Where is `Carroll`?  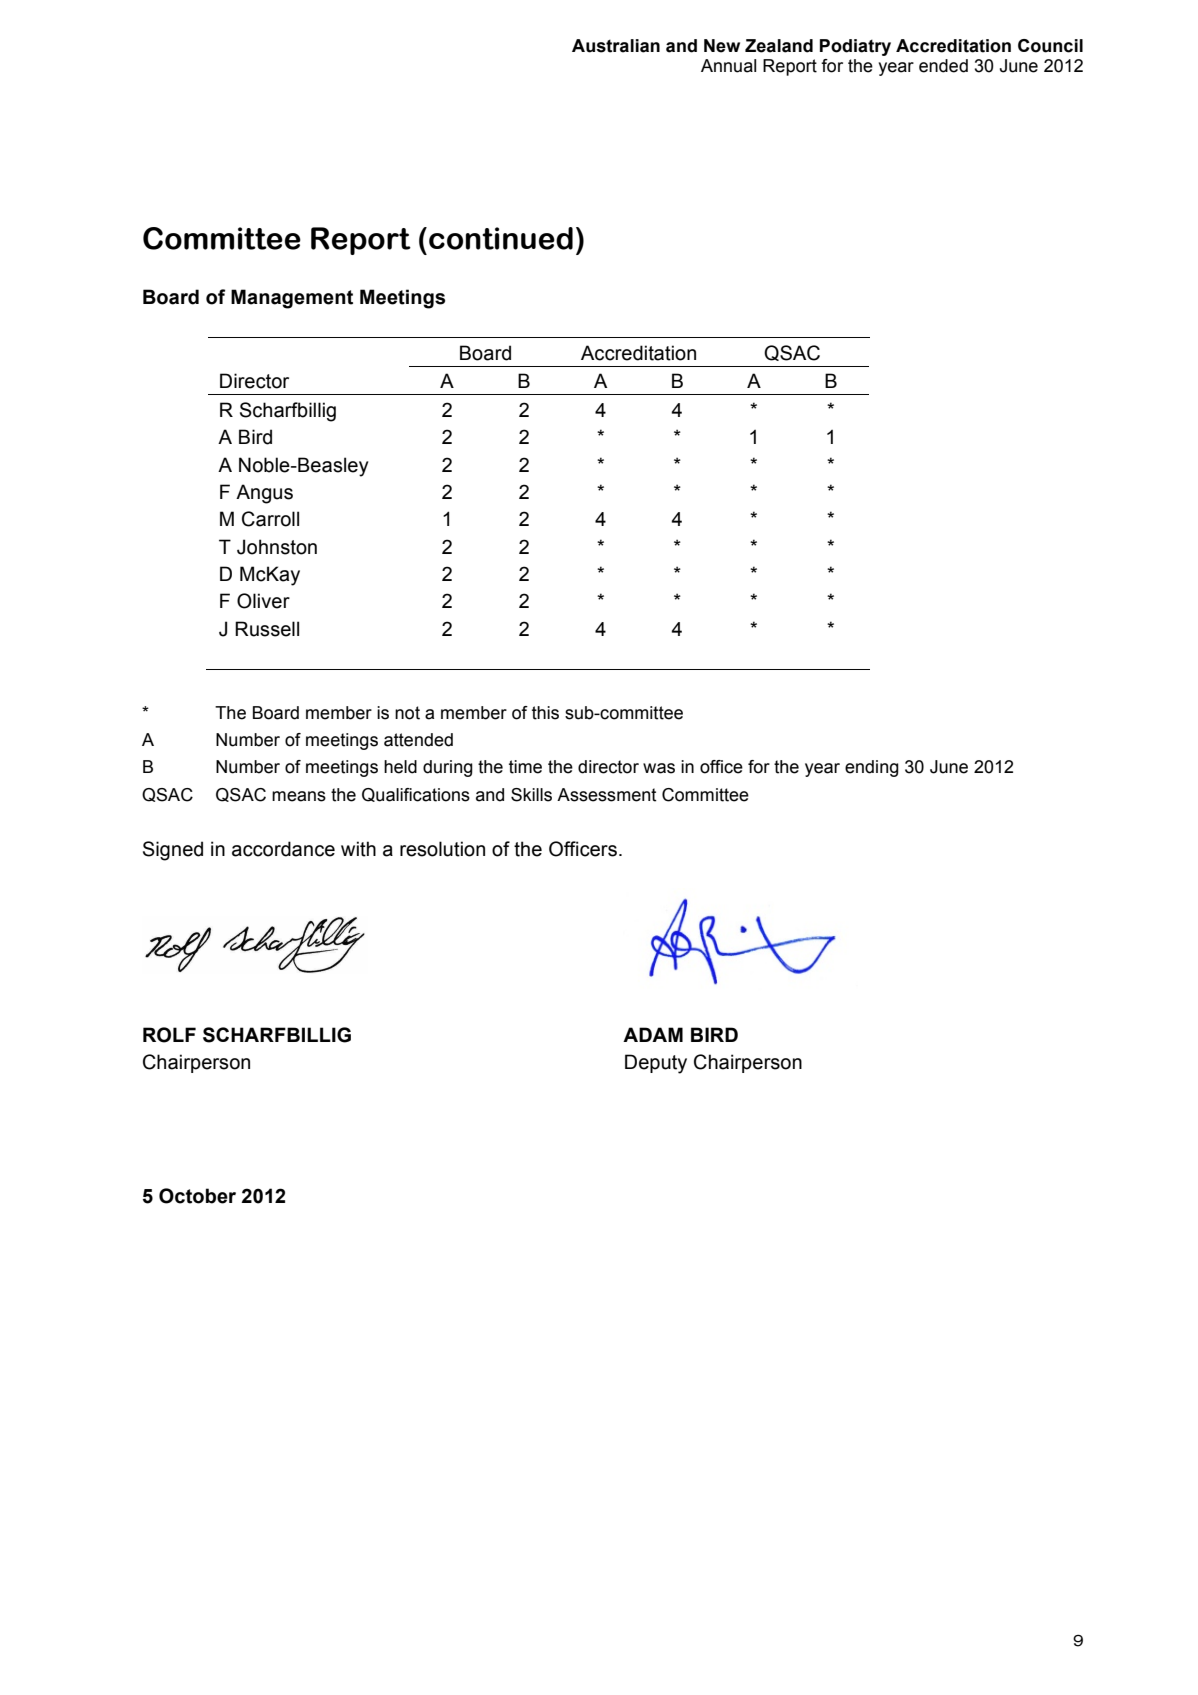
Carroll is located at coordinates (270, 519).
